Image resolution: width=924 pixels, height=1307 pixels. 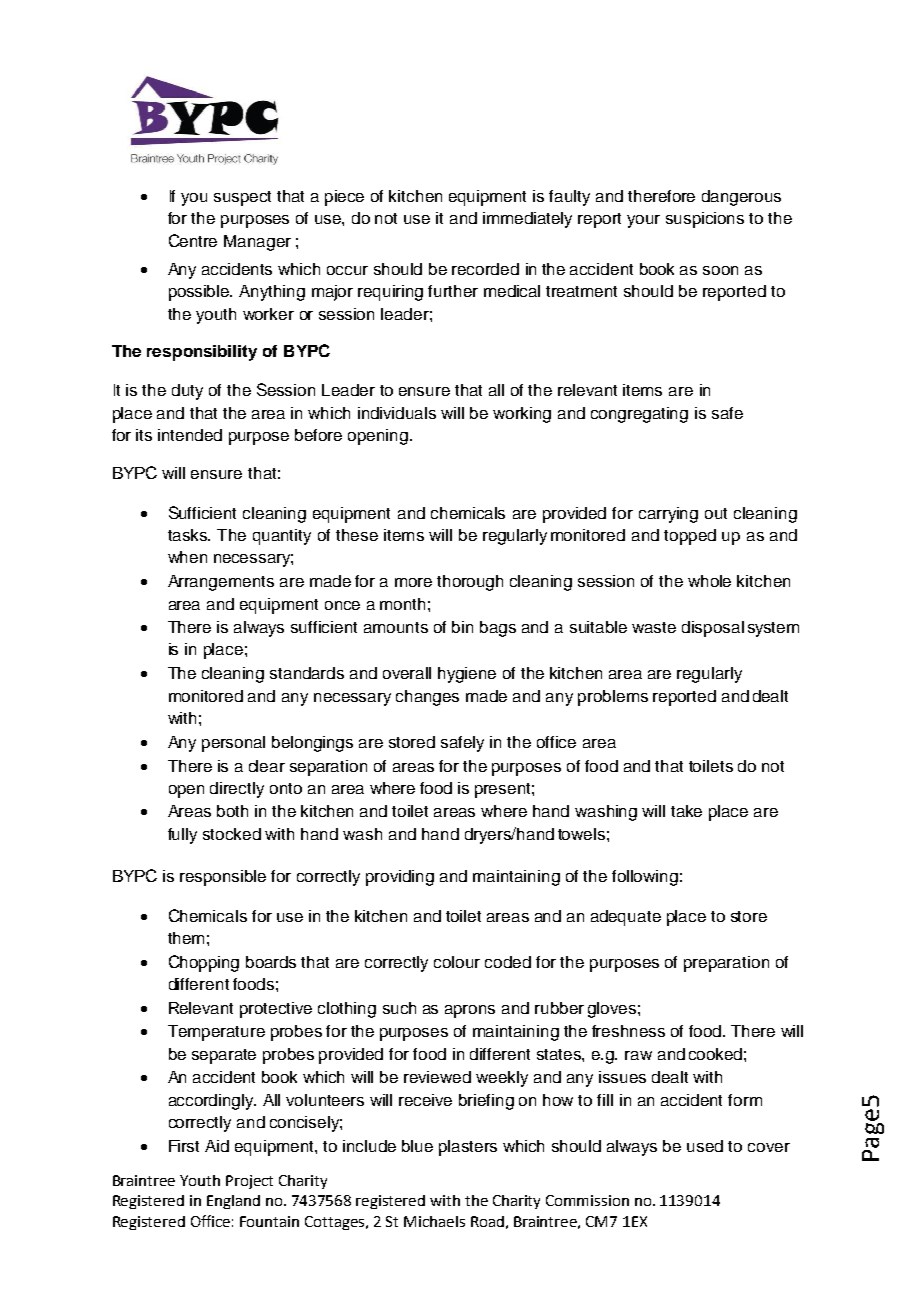 What do you see at coordinates (705, 1146) in the document?
I see `used` at bounding box center [705, 1146].
